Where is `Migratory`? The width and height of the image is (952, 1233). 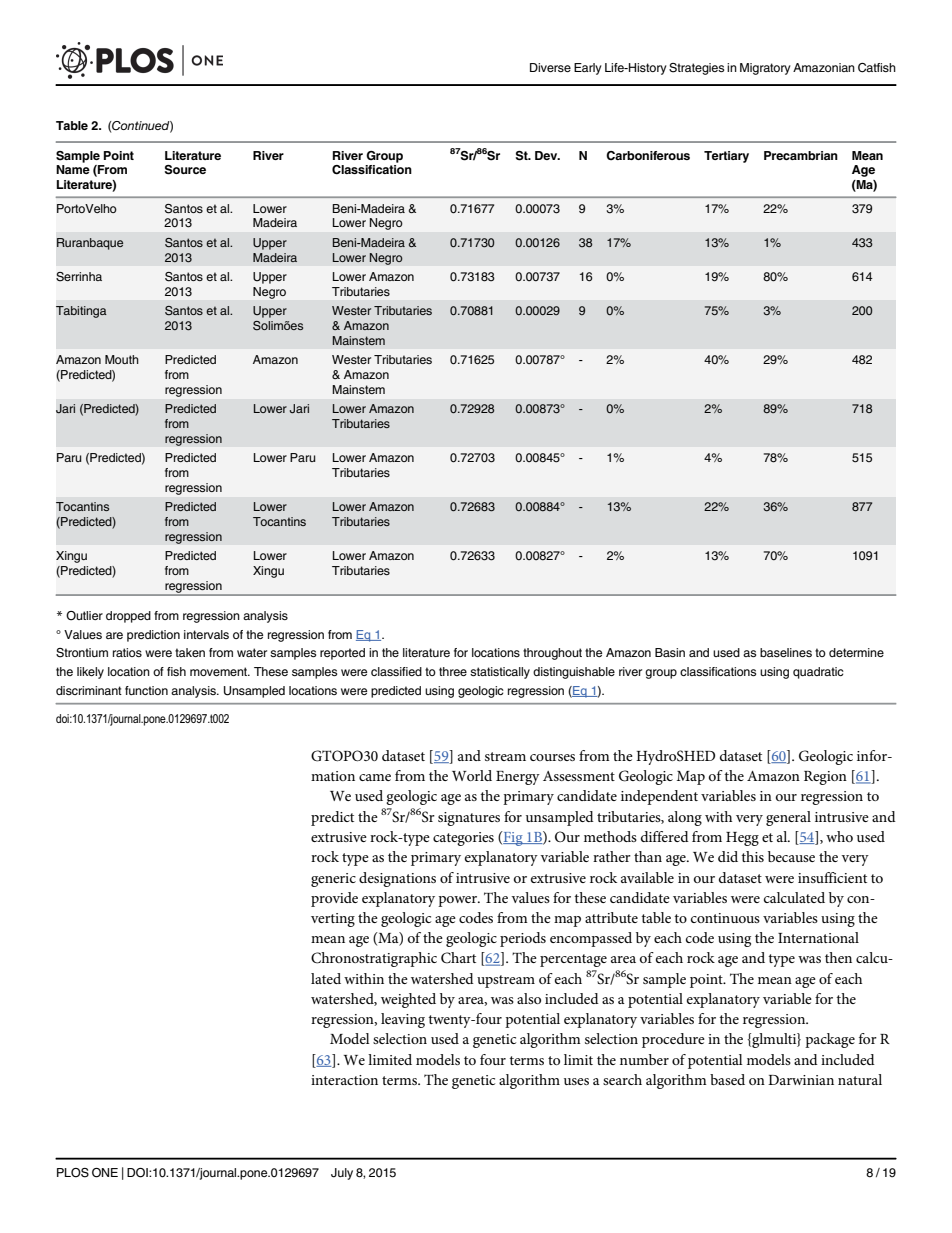 Migratory is located at coordinates (765, 69).
